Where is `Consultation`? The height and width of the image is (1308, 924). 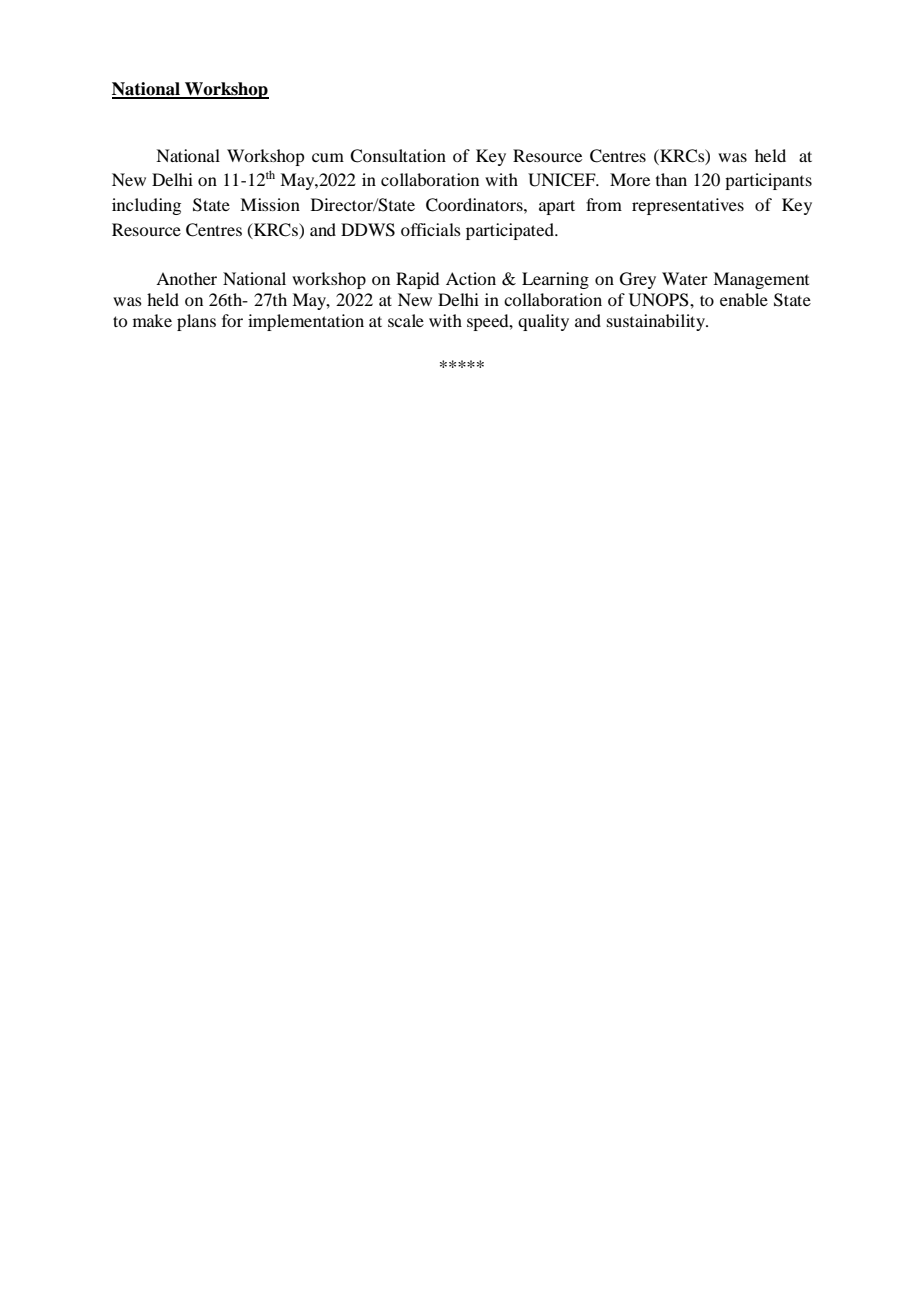 Consultation is located at coordinates (398, 156).
